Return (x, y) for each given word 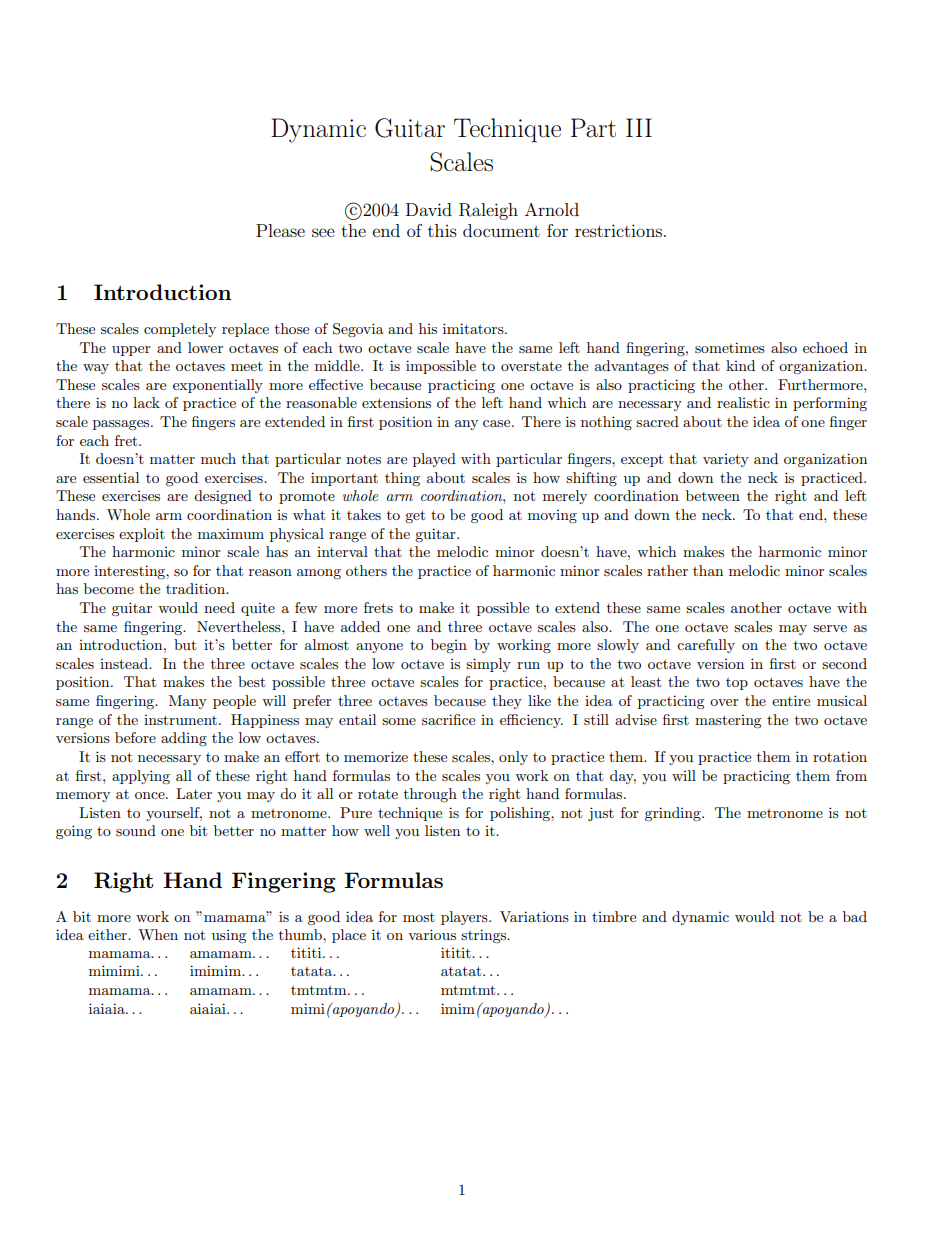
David (429, 209)
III (639, 127)
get (415, 516)
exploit (142, 535)
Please (280, 230)
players (465, 918)
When (158, 934)
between (713, 495)
